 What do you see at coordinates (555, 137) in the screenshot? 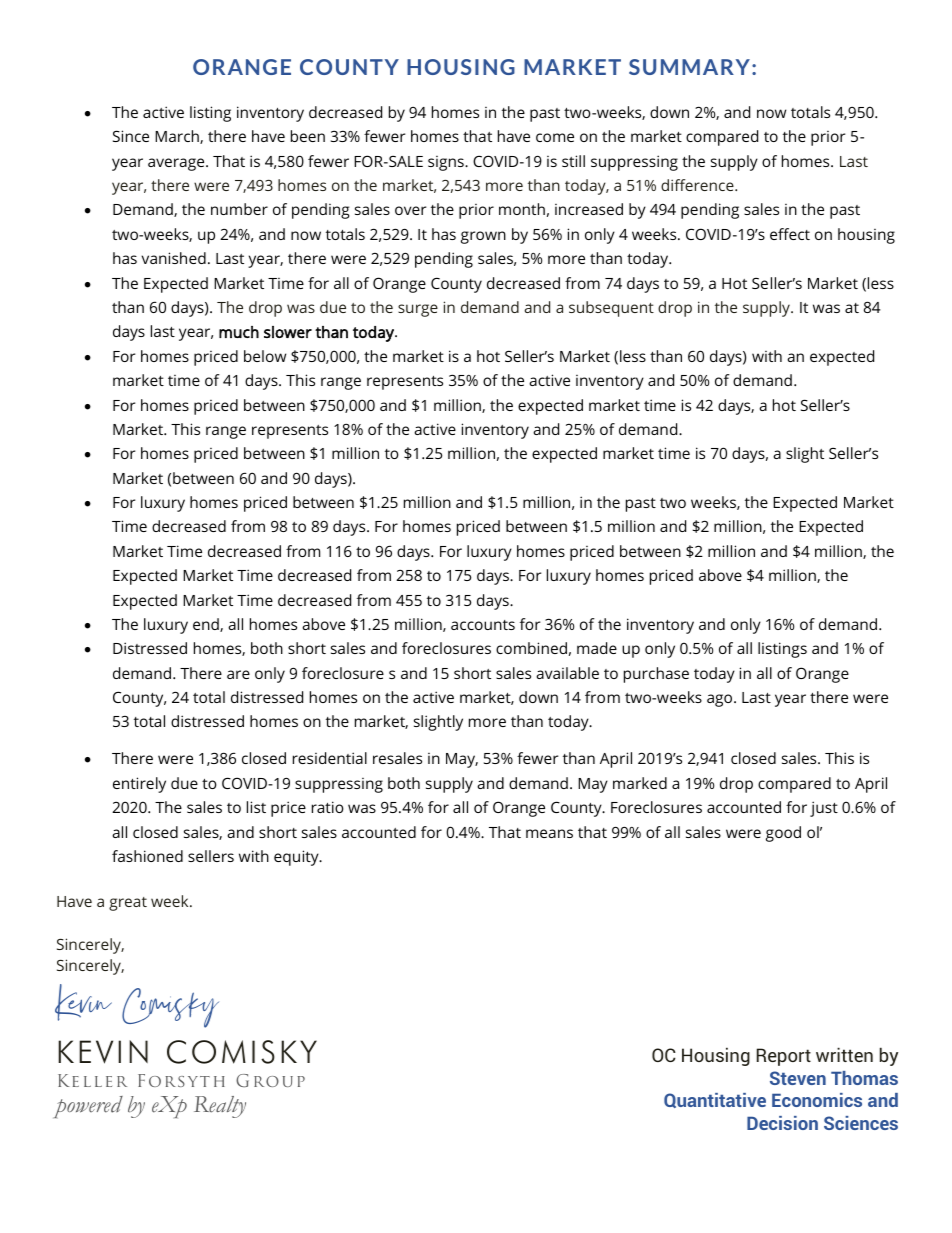
I see `come` at bounding box center [555, 137].
